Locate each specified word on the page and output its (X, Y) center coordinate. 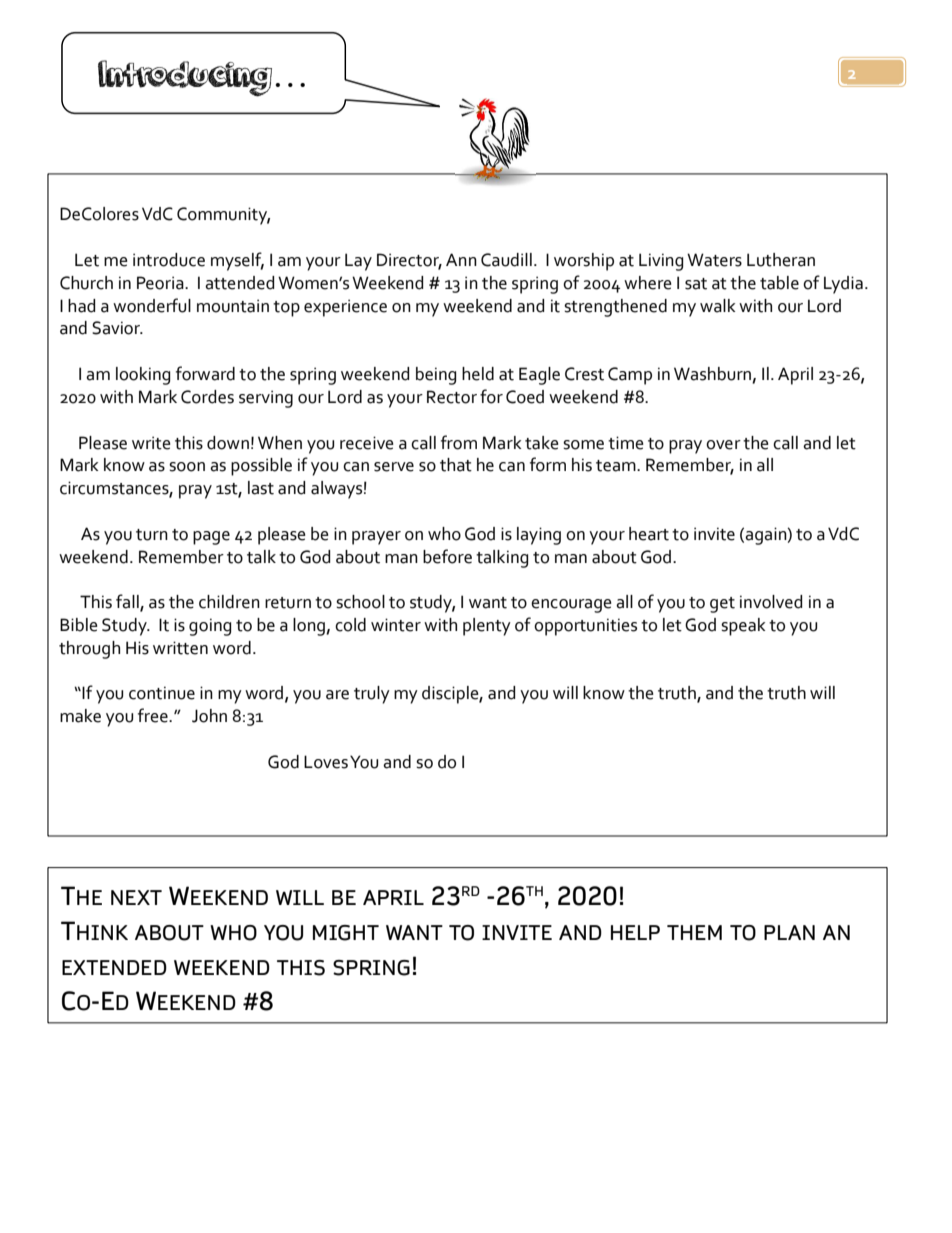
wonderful (152, 305)
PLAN (789, 932)
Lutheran (781, 260)
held (478, 374)
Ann (461, 259)
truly (372, 695)
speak (743, 627)
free (154, 715)
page (211, 538)
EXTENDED (114, 967)
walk (717, 306)
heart (649, 534)
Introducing (185, 78)
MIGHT (346, 933)
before (447, 556)
